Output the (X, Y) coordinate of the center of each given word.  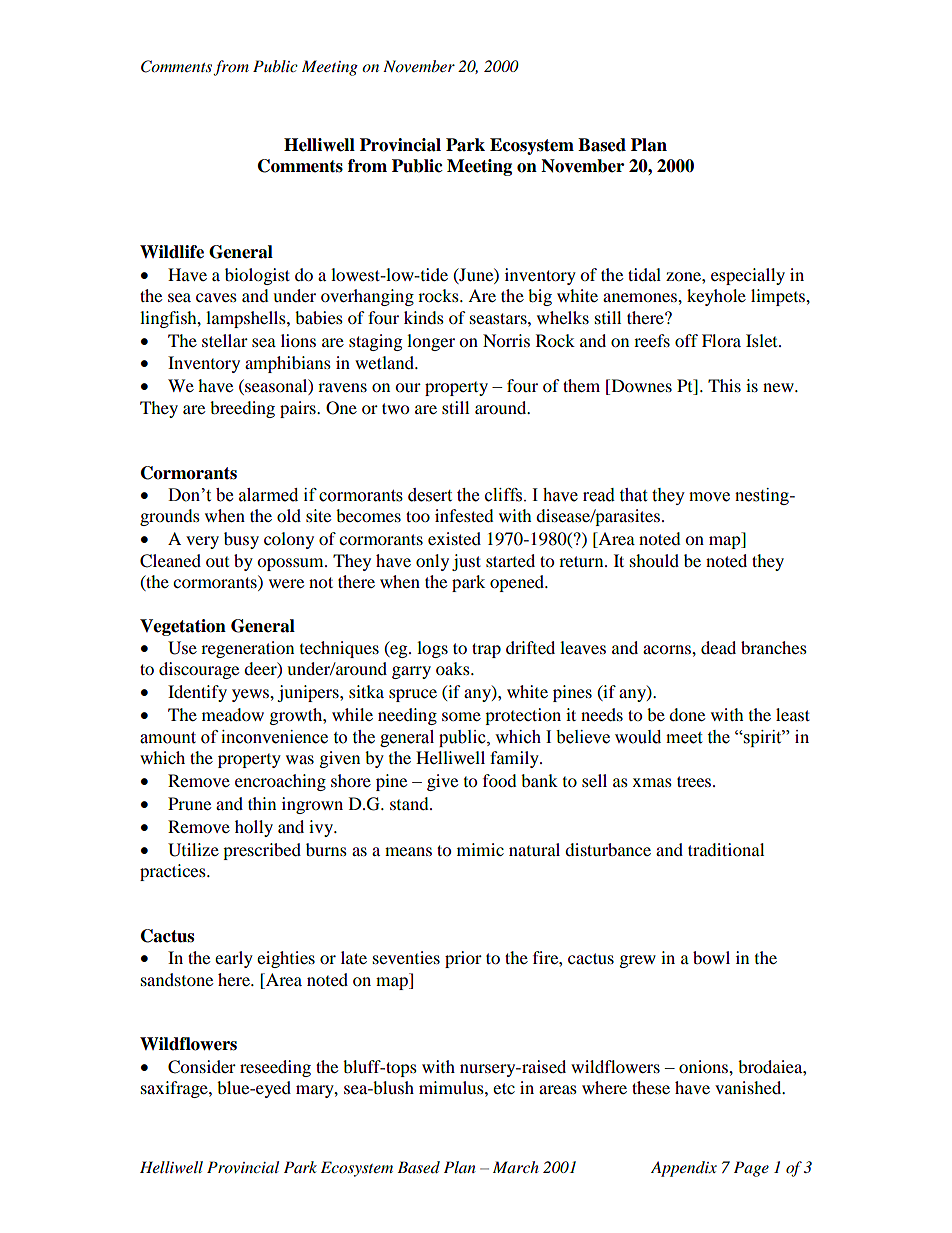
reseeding (275, 1068)
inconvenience (274, 737)
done (687, 714)
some (461, 716)
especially (748, 276)
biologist (257, 276)
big (540, 297)
